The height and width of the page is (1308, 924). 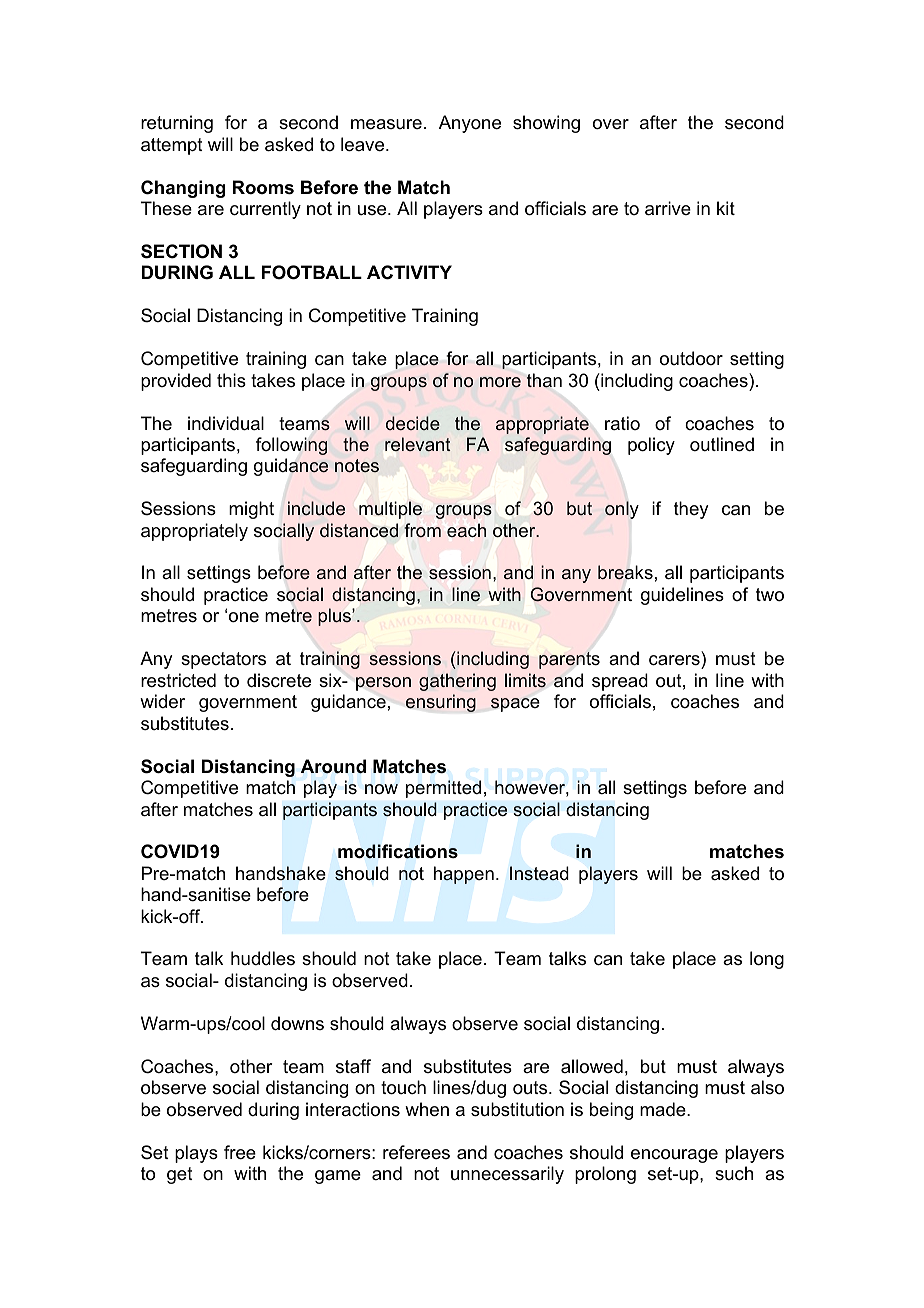 What do you see at coordinates (691, 358) in the page?
I see `outdoor` at bounding box center [691, 358].
